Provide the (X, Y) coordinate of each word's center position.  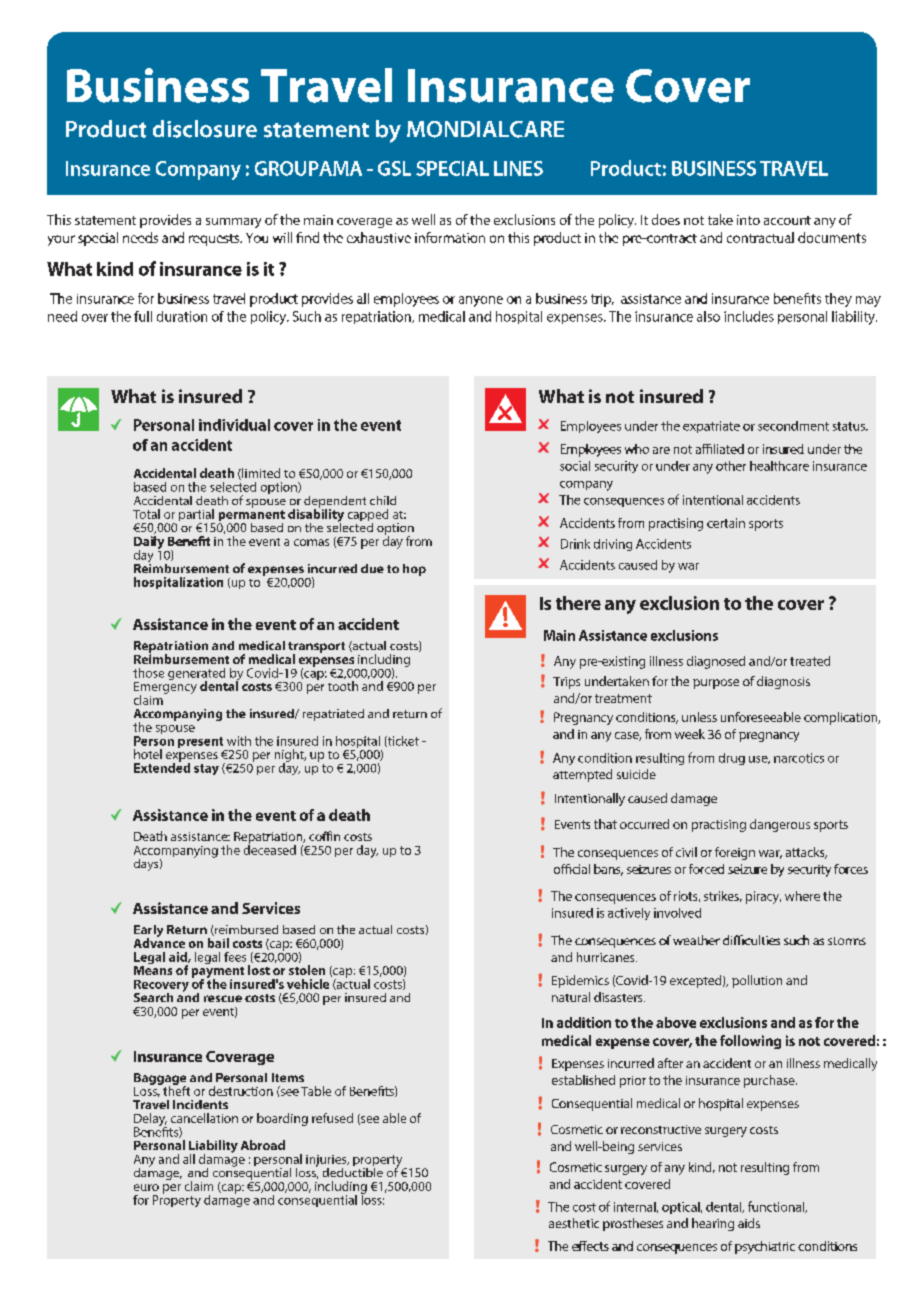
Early (148, 932)
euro (146, 1187)
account (787, 220)
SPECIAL (452, 168)
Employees (591, 427)
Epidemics (580, 981)
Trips (566, 683)
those (148, 673)
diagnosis (783, 682)
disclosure (205, 129)
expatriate (711, 427)
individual (234, 425)
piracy (763, 897)
